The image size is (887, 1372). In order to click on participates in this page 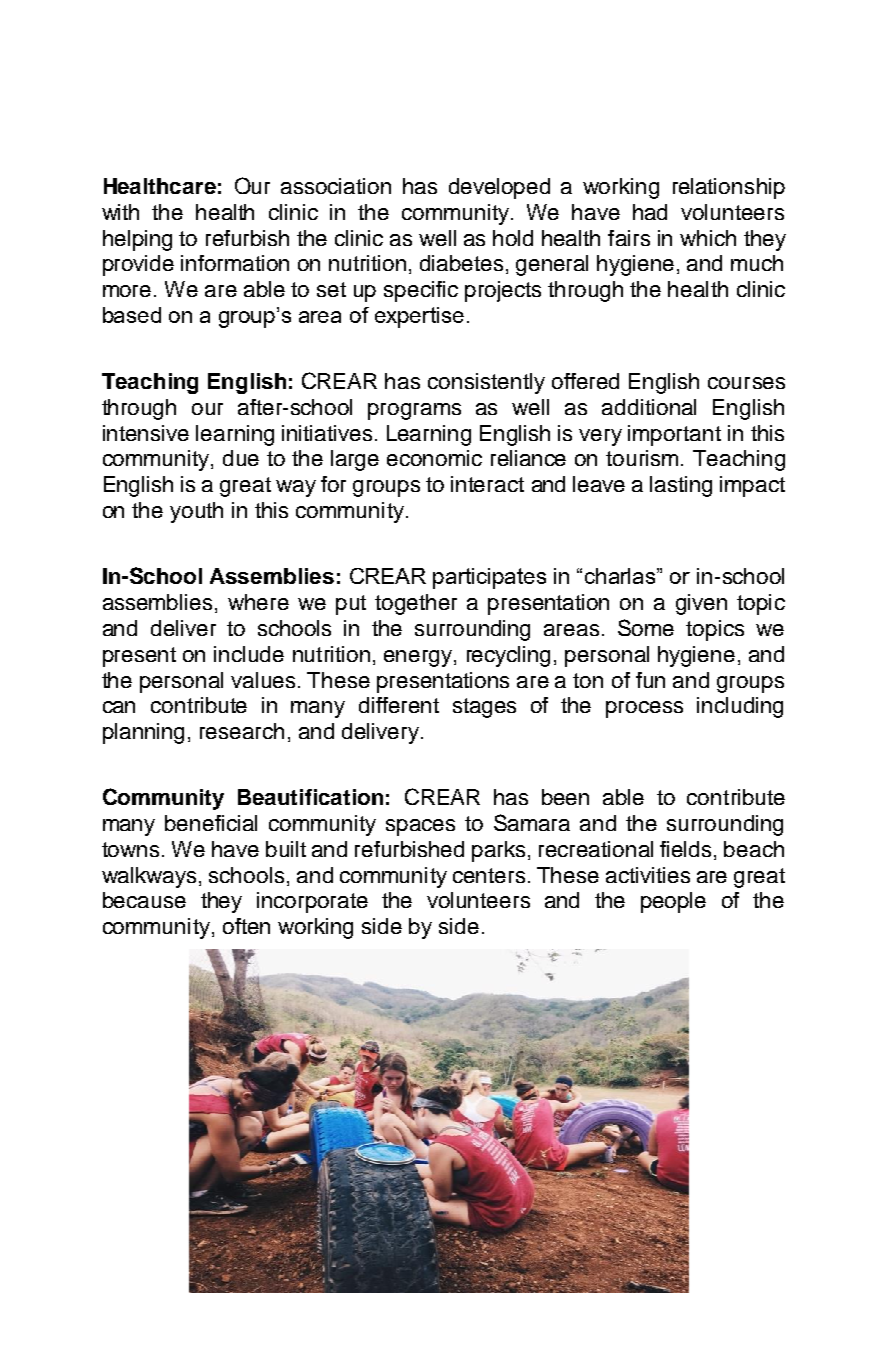, I will do `click(489, 578)`.
